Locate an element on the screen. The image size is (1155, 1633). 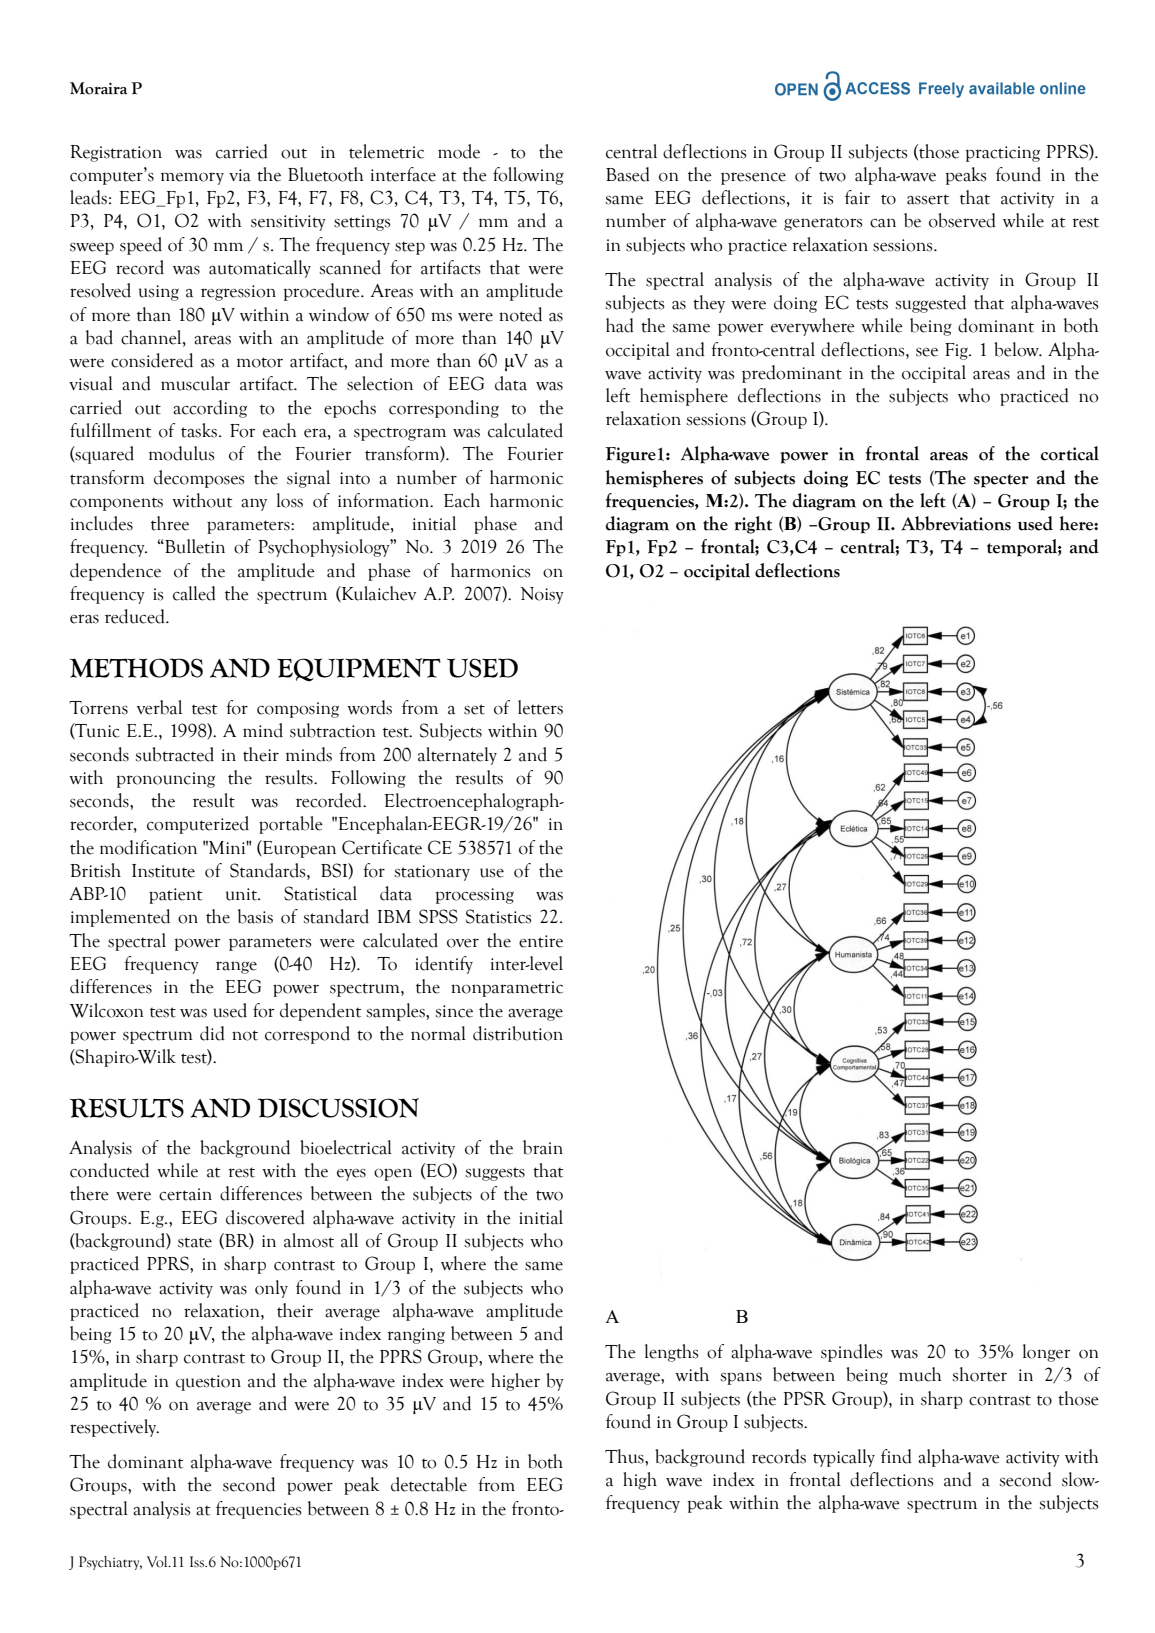
entire is located at coordinates (541, 941).
